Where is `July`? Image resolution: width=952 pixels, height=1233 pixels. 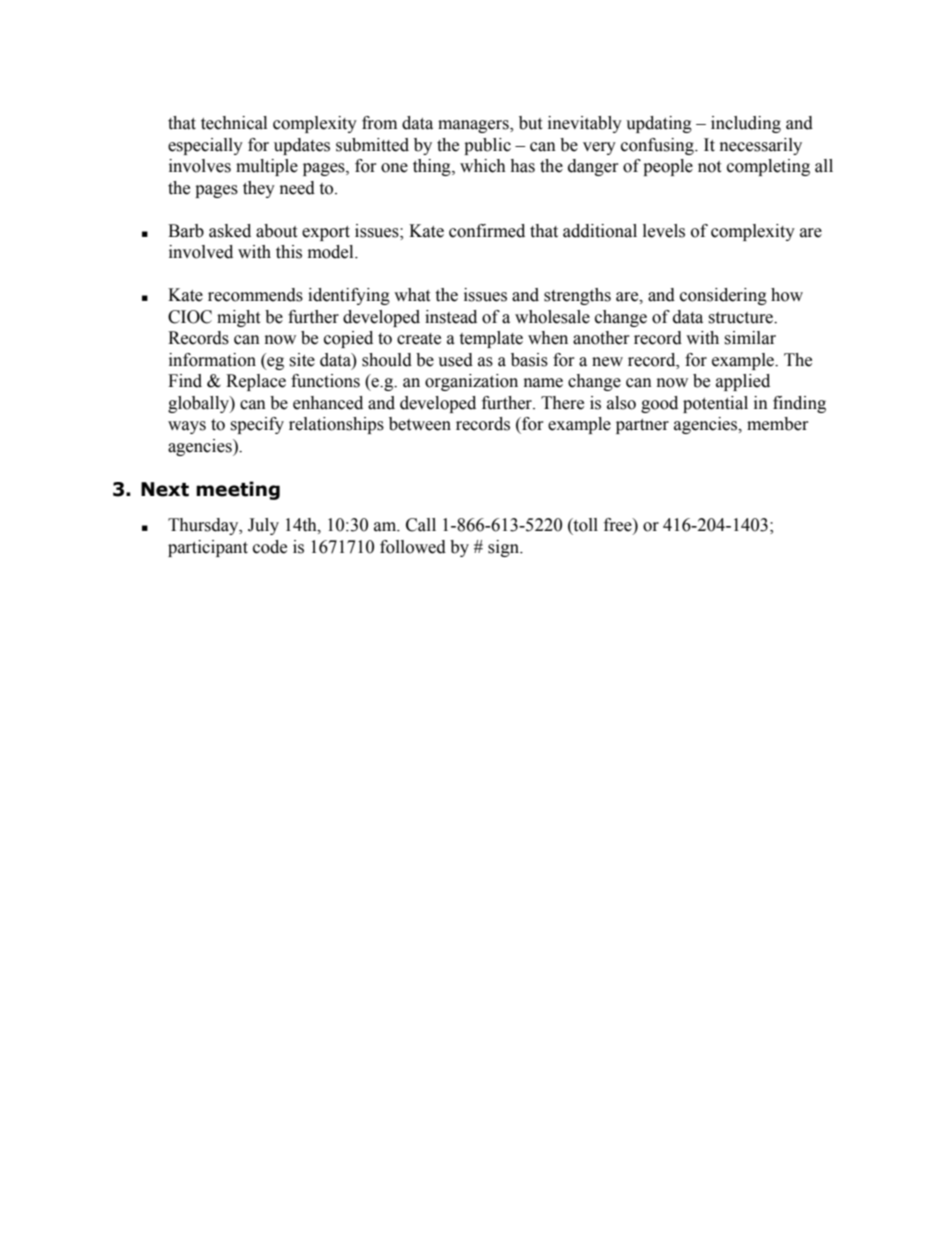
July is located at coordinates (263, 526).
